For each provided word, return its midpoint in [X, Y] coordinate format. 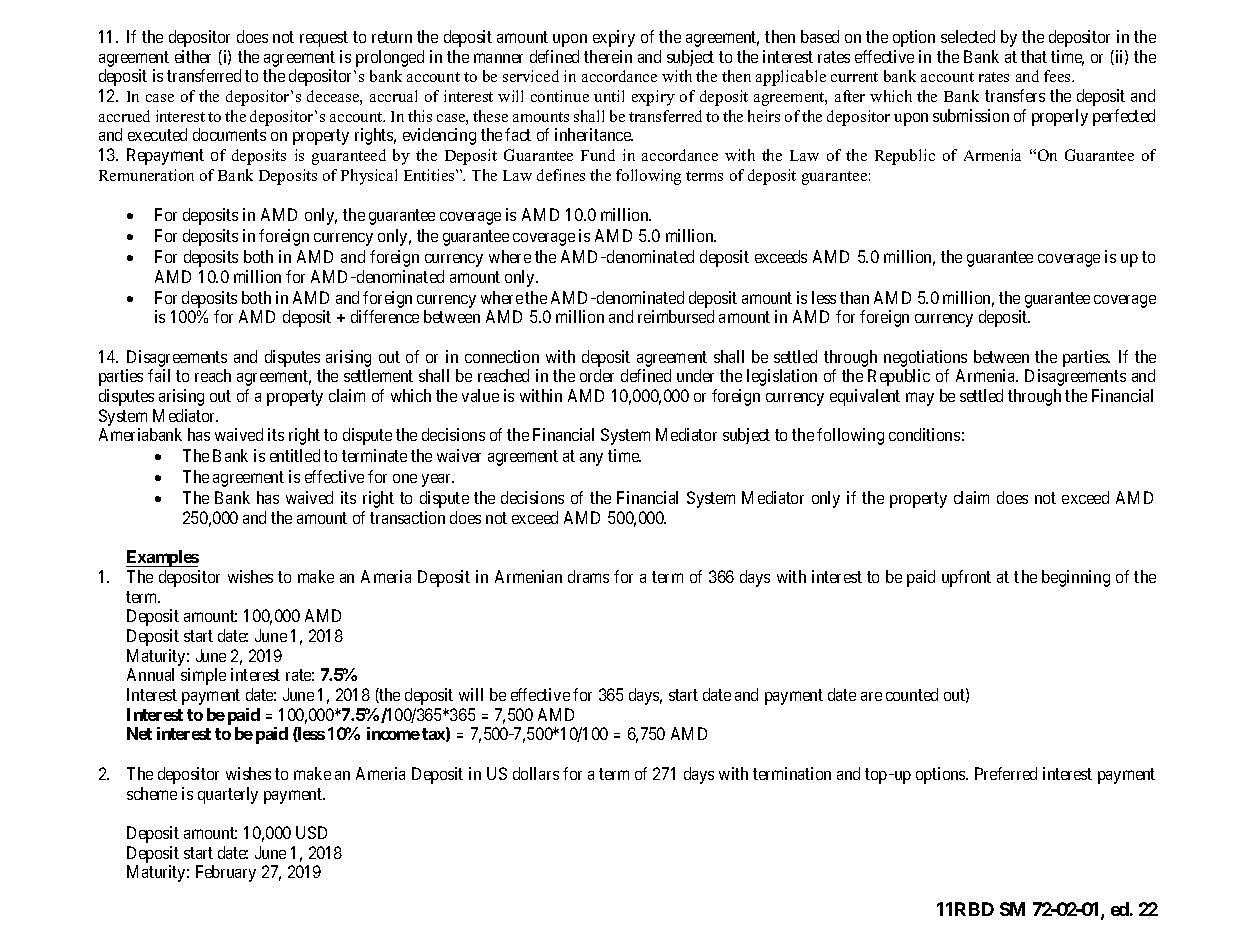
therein [608, 56]
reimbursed [676, 316]
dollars [536, 773]
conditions [924, 434]
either [193, 56]
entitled [295, 455]
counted [912, 694]
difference [385, 316]
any [591, 459]
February [226, 873]
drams [588, 576]
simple [203, 676]
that [1034, 56]
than [854, 297]
